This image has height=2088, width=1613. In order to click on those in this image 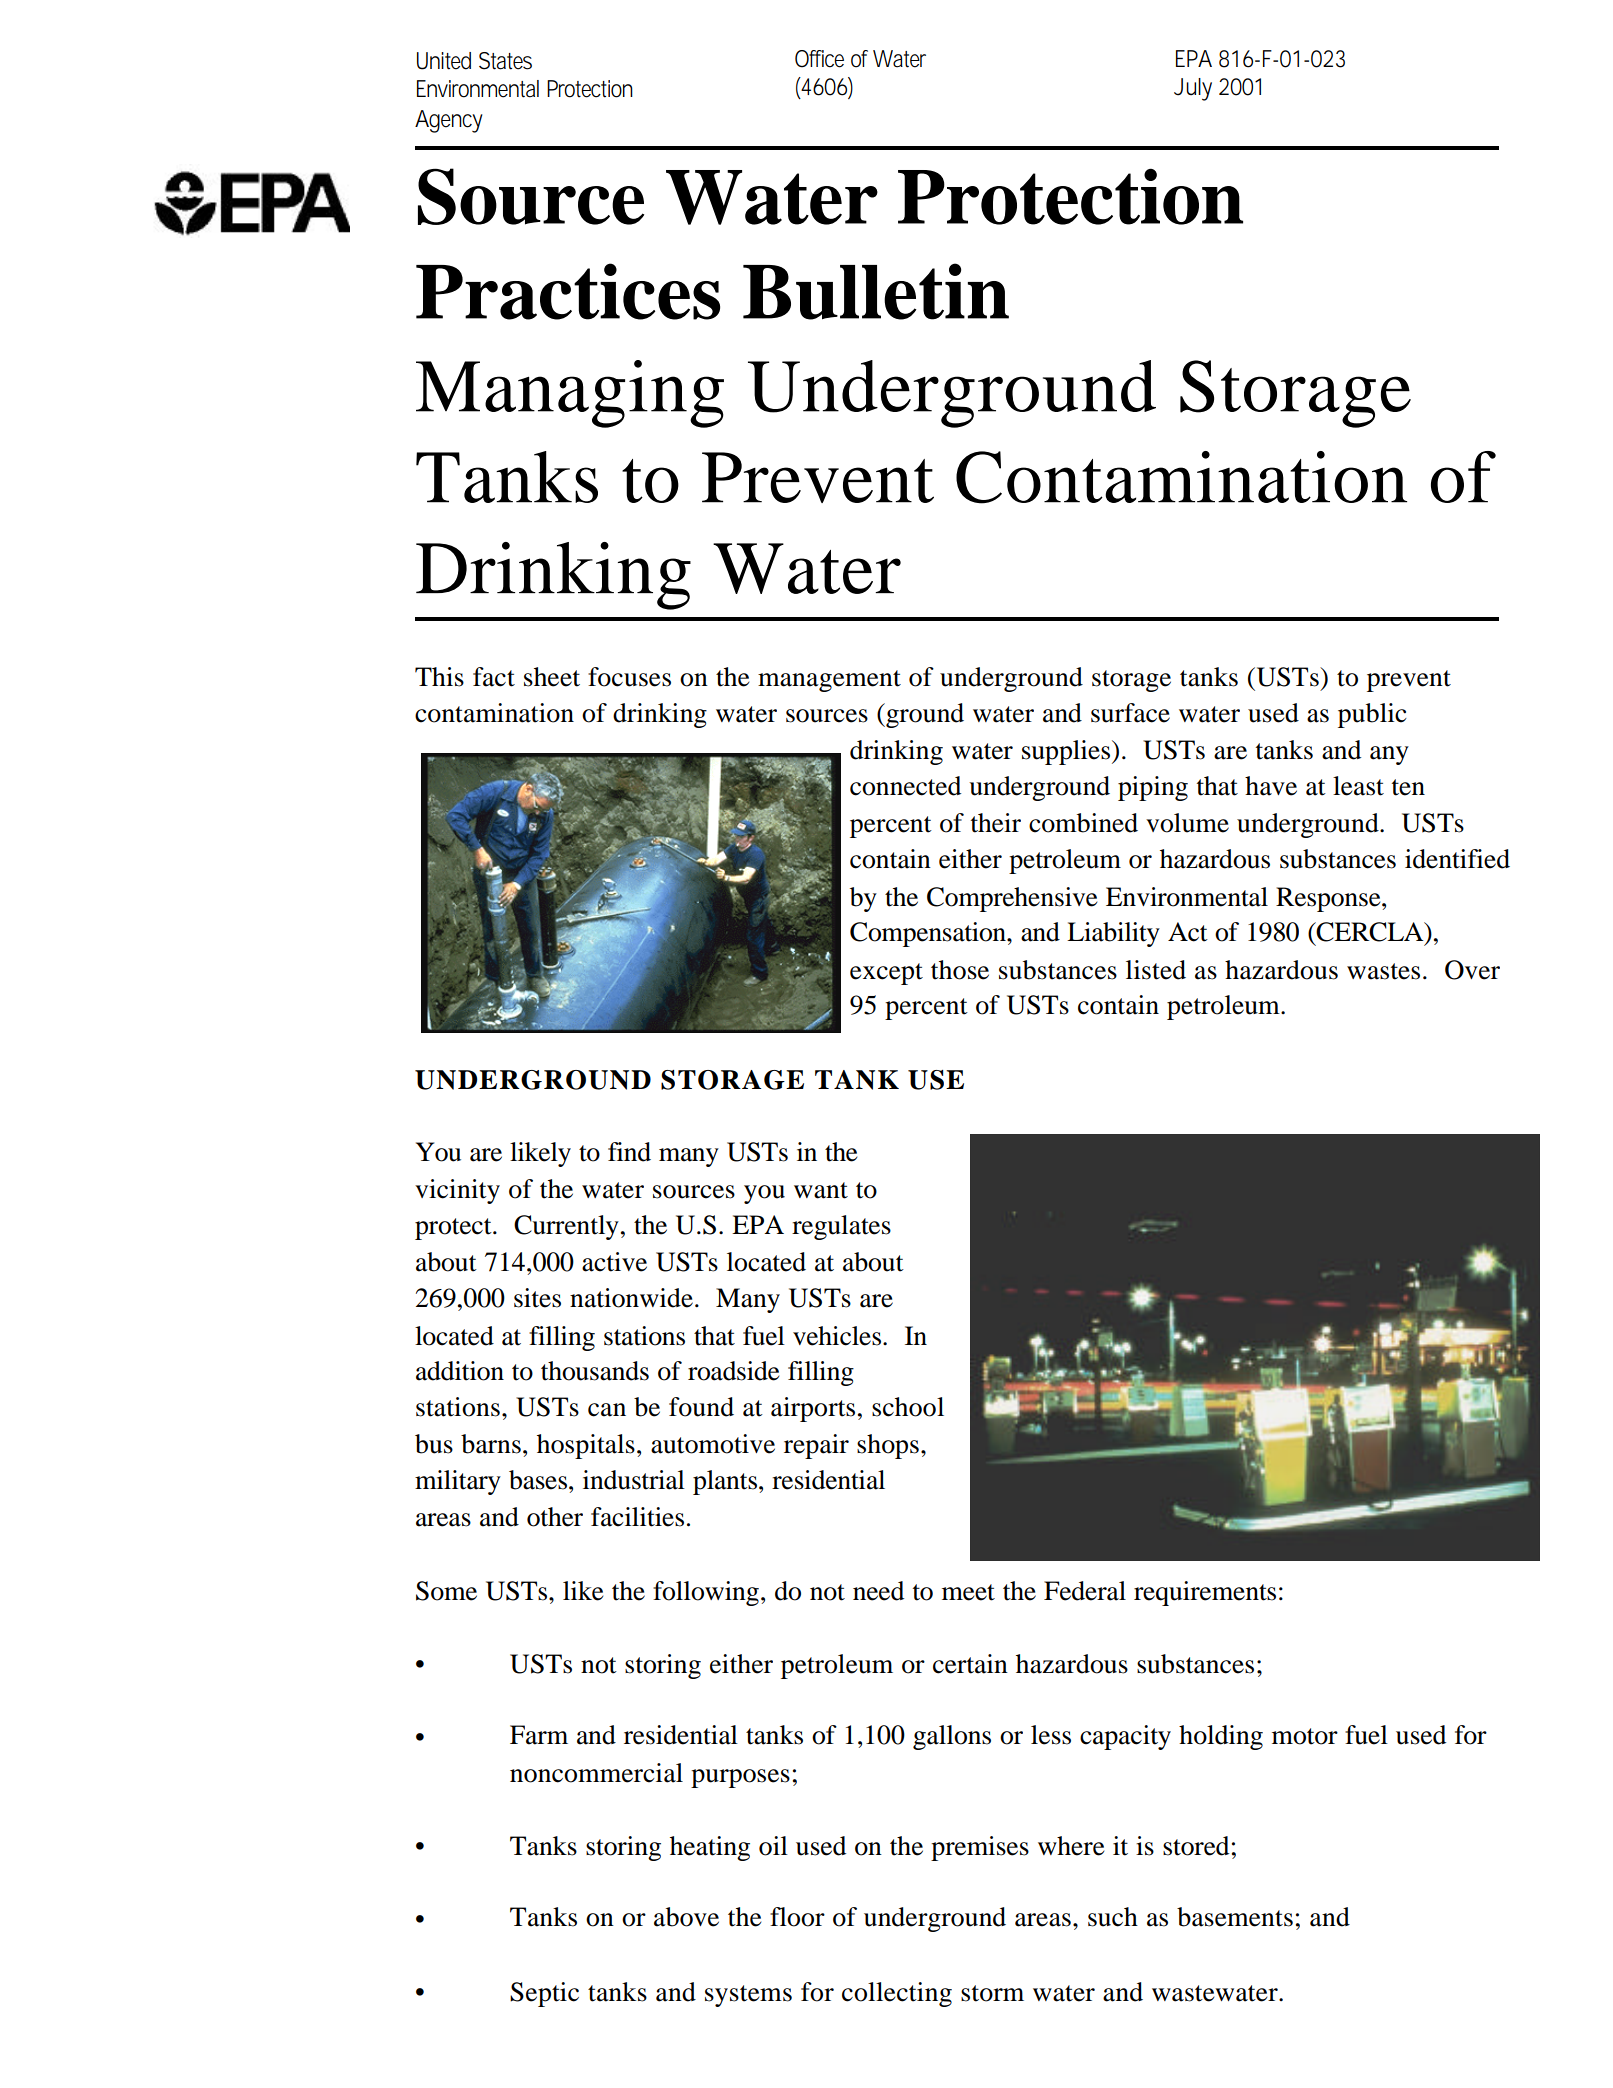, I will do `click(960, 970)`.
